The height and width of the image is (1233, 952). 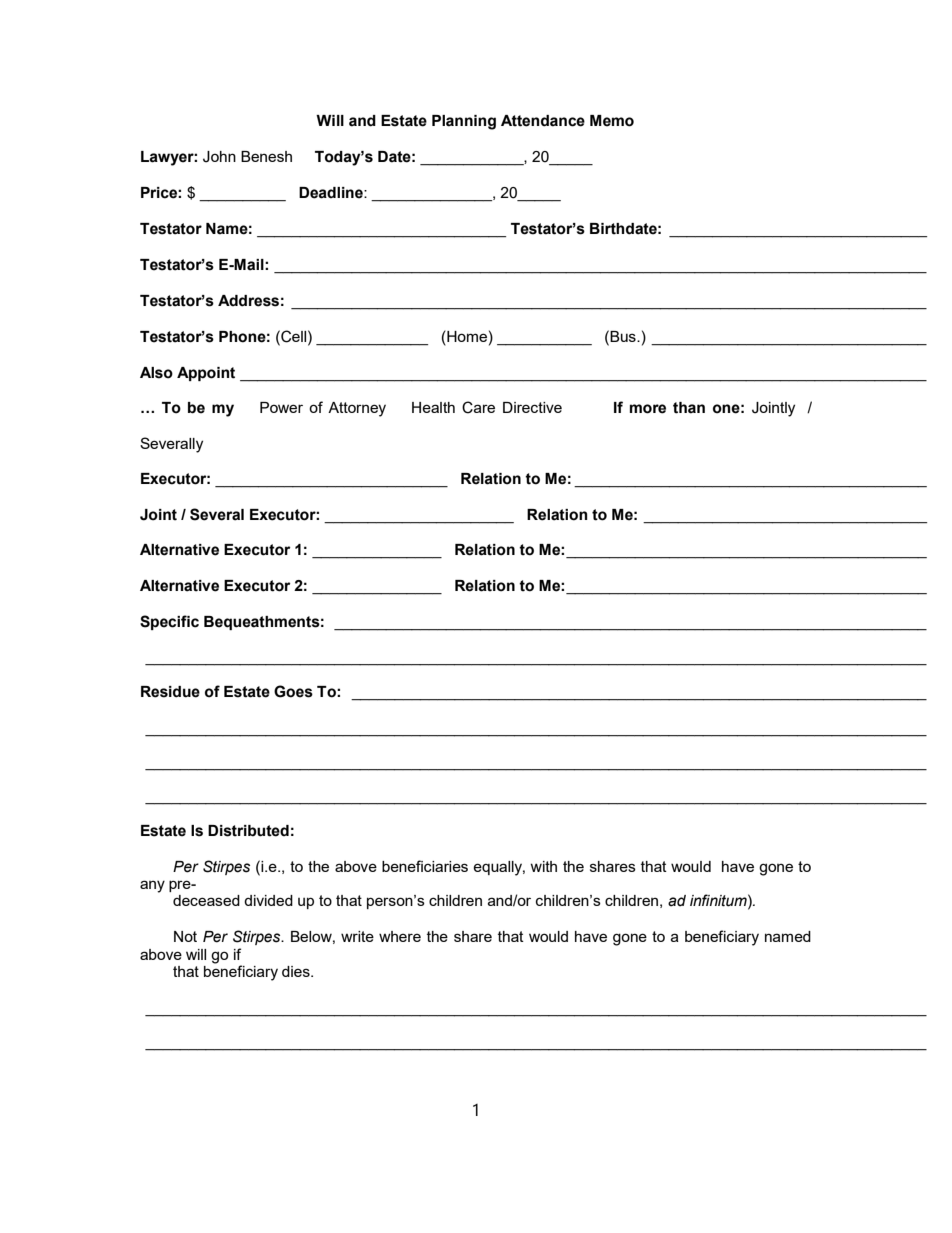 I want to click on Goes, so click(x=293, y=691).
